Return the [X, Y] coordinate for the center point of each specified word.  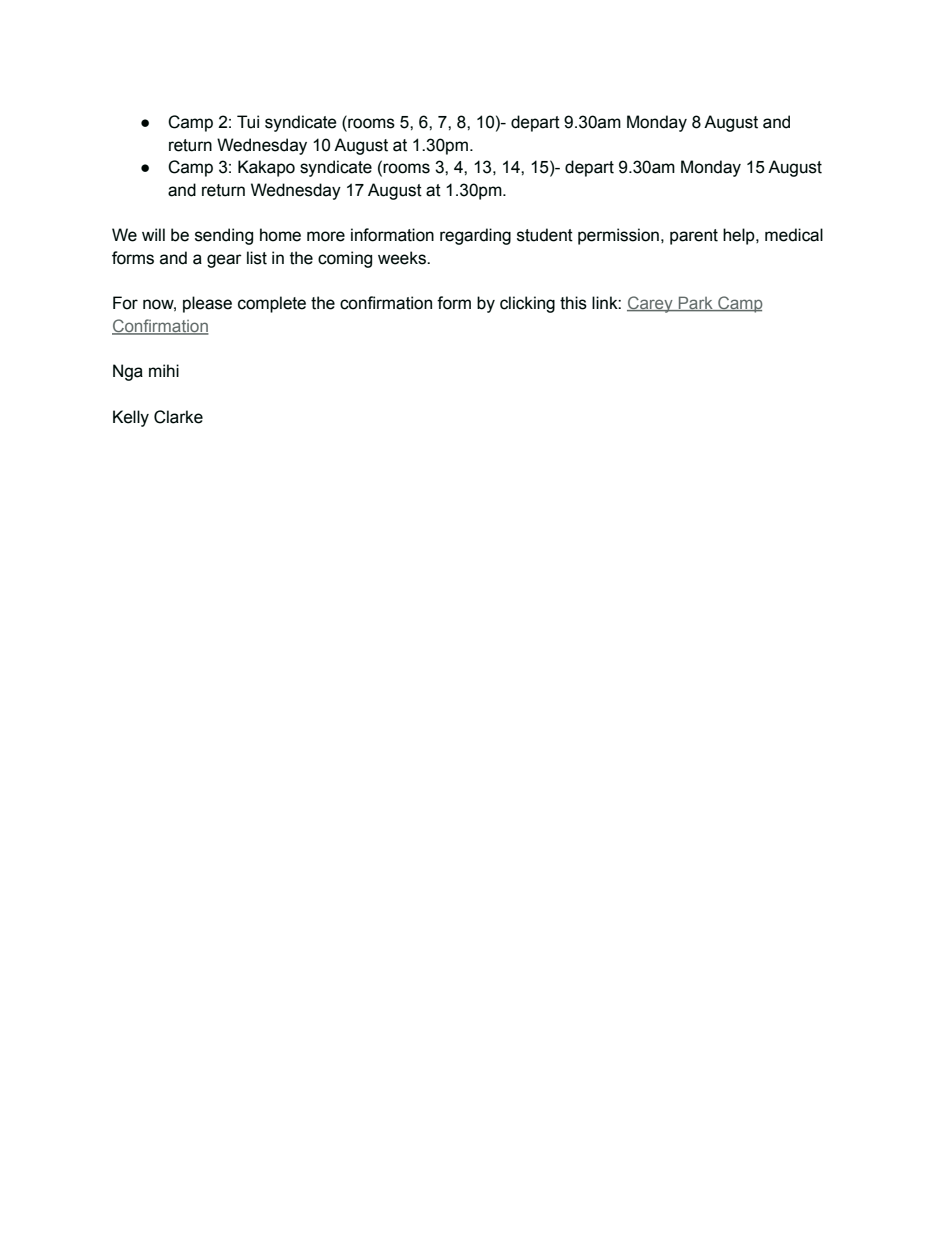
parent [694, 237]
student [545, 235]
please [207, 304]
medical [794, 235]
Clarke [178, 417]
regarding [475, 236]
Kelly [131, 418]
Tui [248, 122]
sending [224, 236]
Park [695, 304]
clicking [527, 304]
